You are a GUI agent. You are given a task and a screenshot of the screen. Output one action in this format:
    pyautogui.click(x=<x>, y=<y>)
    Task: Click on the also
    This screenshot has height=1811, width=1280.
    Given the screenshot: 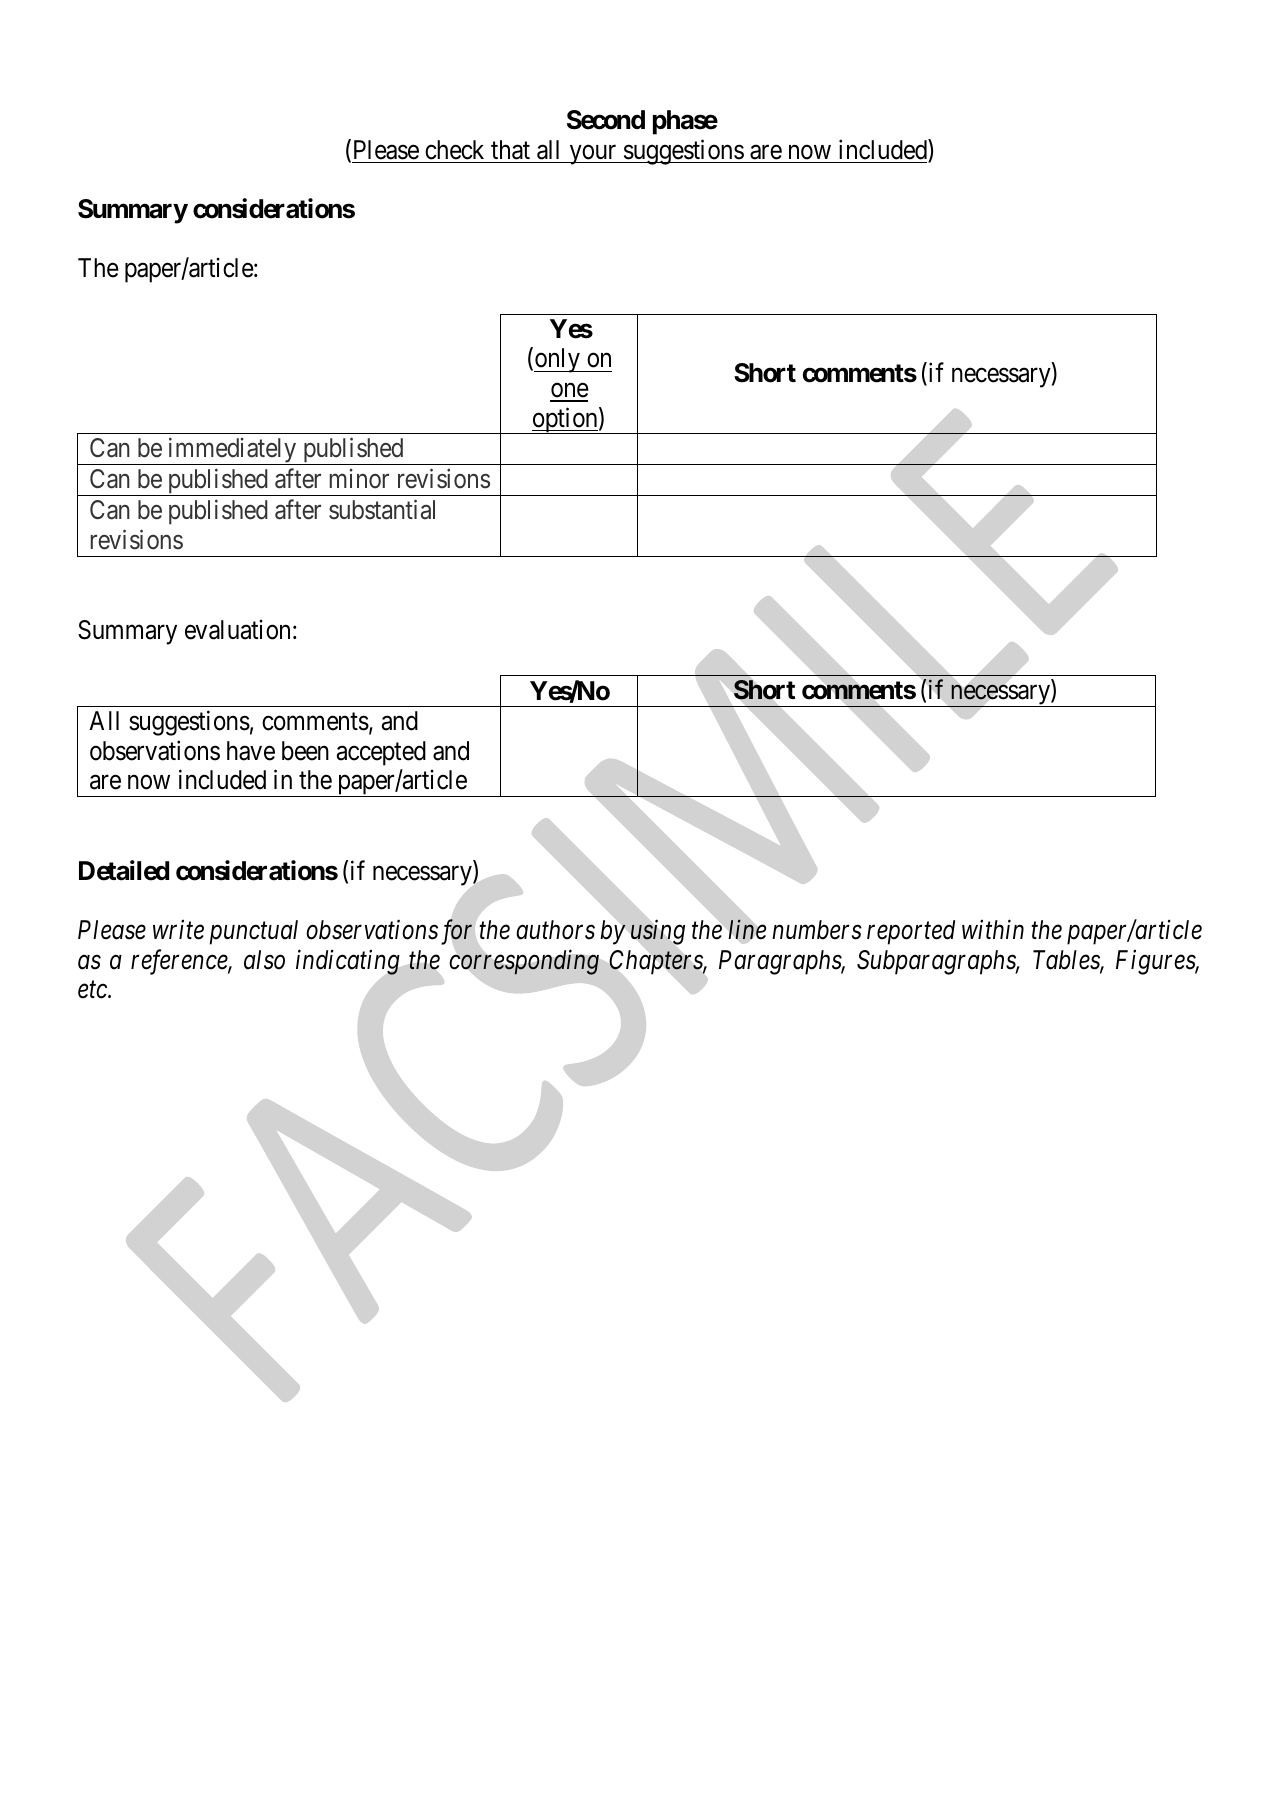 What is the action you would take?
    pyautogui.click(x=264, y=960)
